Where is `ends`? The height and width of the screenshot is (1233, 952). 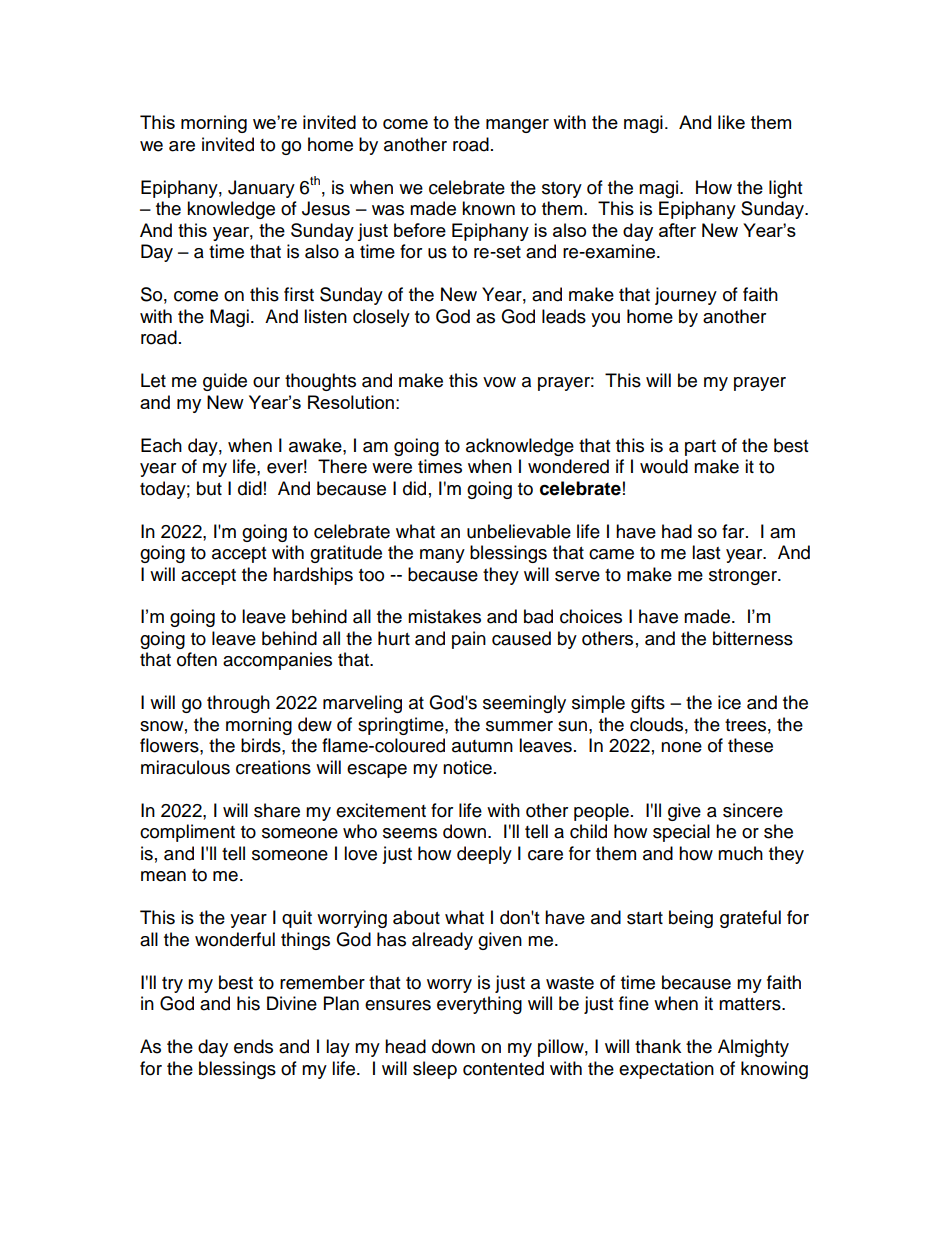
ends is located at coordinates (253, 1046).
